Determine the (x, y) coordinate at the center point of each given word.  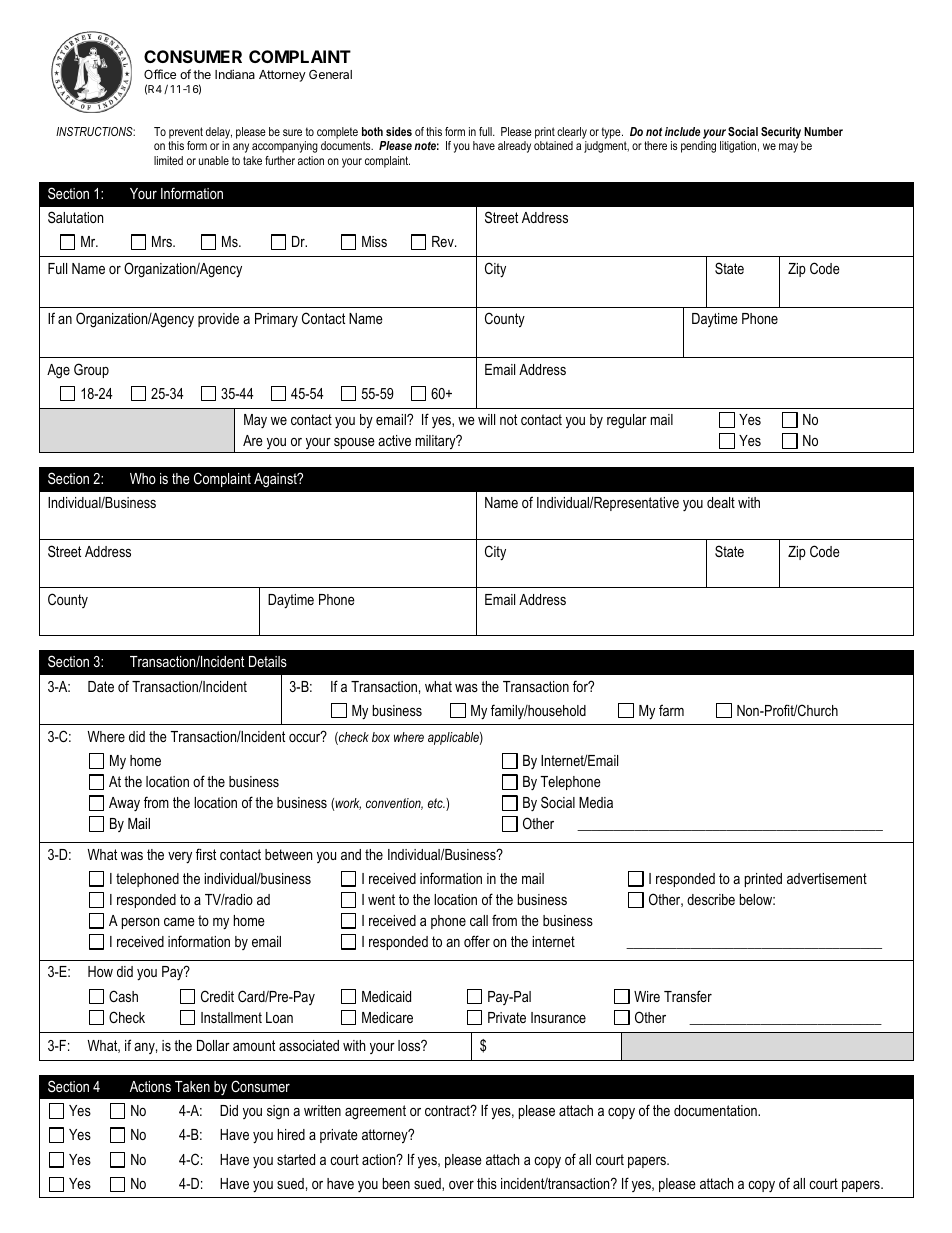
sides (399, 131)
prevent (186, 134)
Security (782, 134)
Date (101, 686)
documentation (716, 1110)
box (381, 737)
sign (278, 1112)
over (461, 1185)
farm (671, 710)
